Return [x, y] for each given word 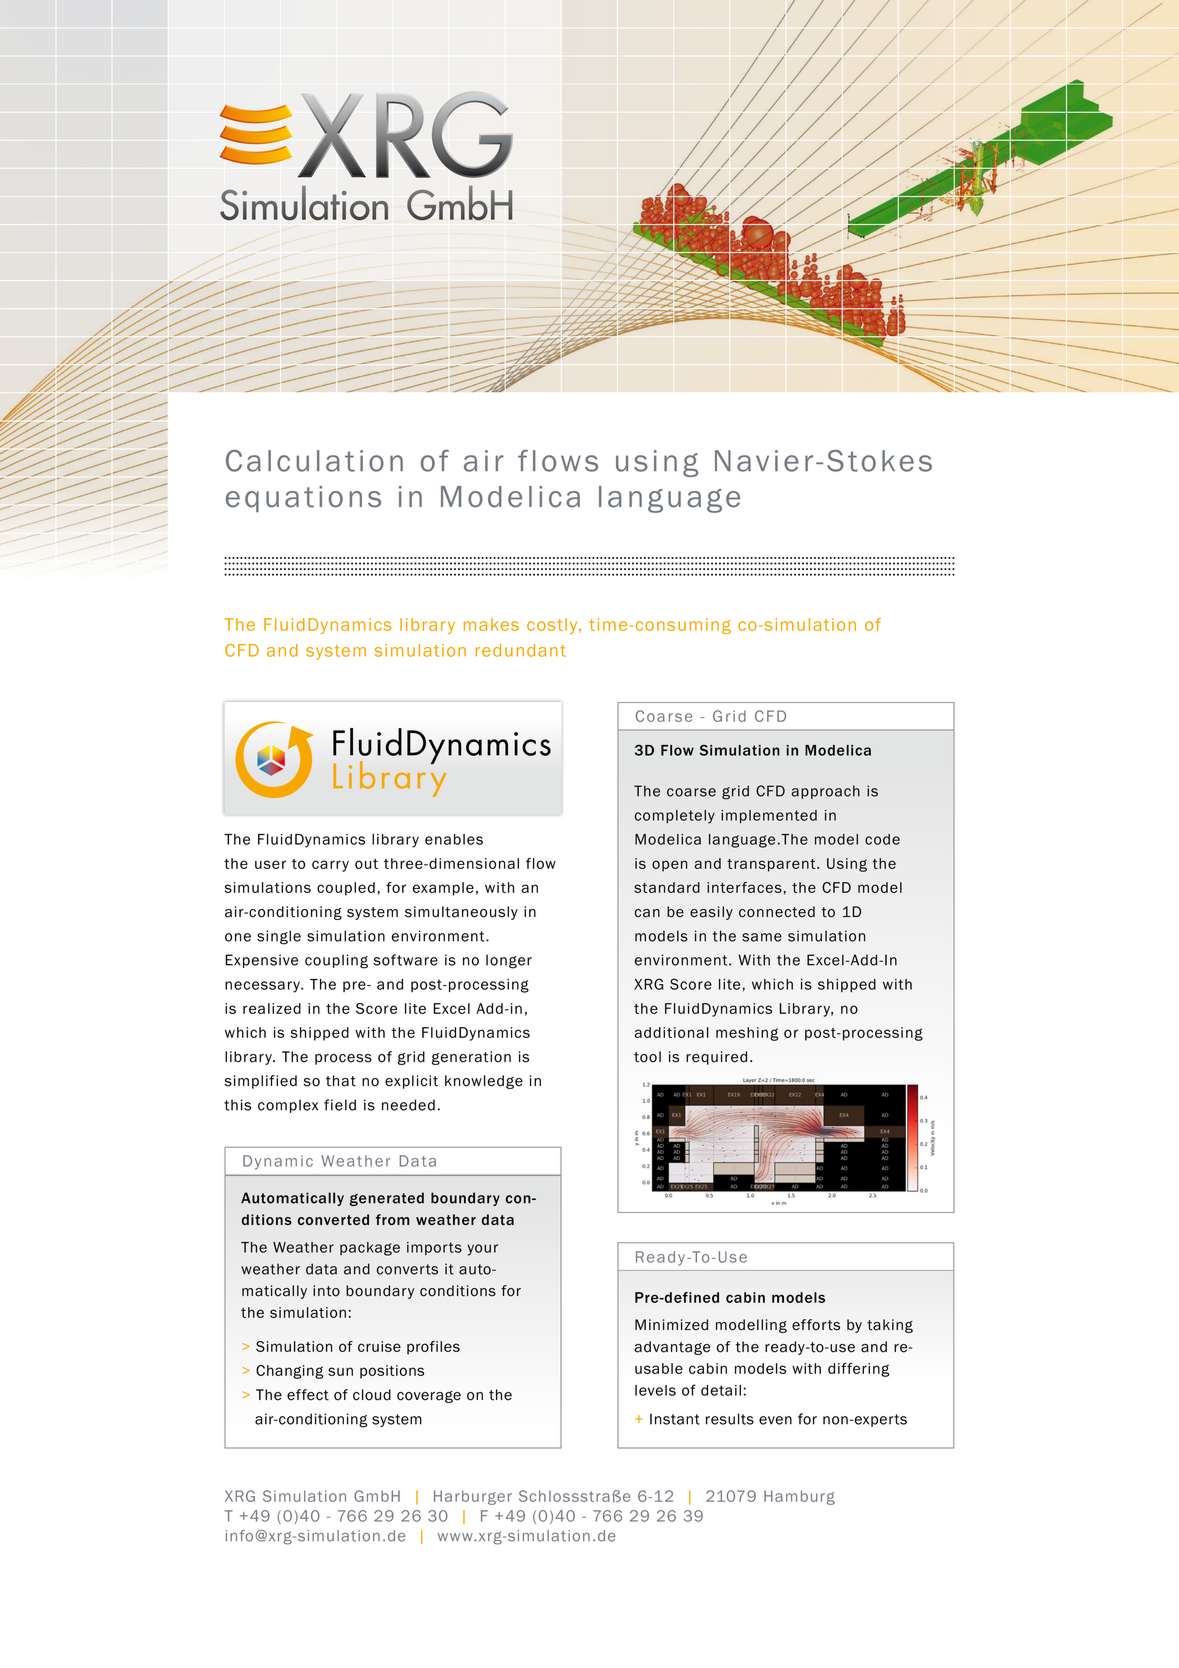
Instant [675, 1419]
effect [308, 1395]
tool [647, 1057]
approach [826, 792]
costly [553, 626]
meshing [747, 1034]
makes [491, 624]
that [341, 1081]
